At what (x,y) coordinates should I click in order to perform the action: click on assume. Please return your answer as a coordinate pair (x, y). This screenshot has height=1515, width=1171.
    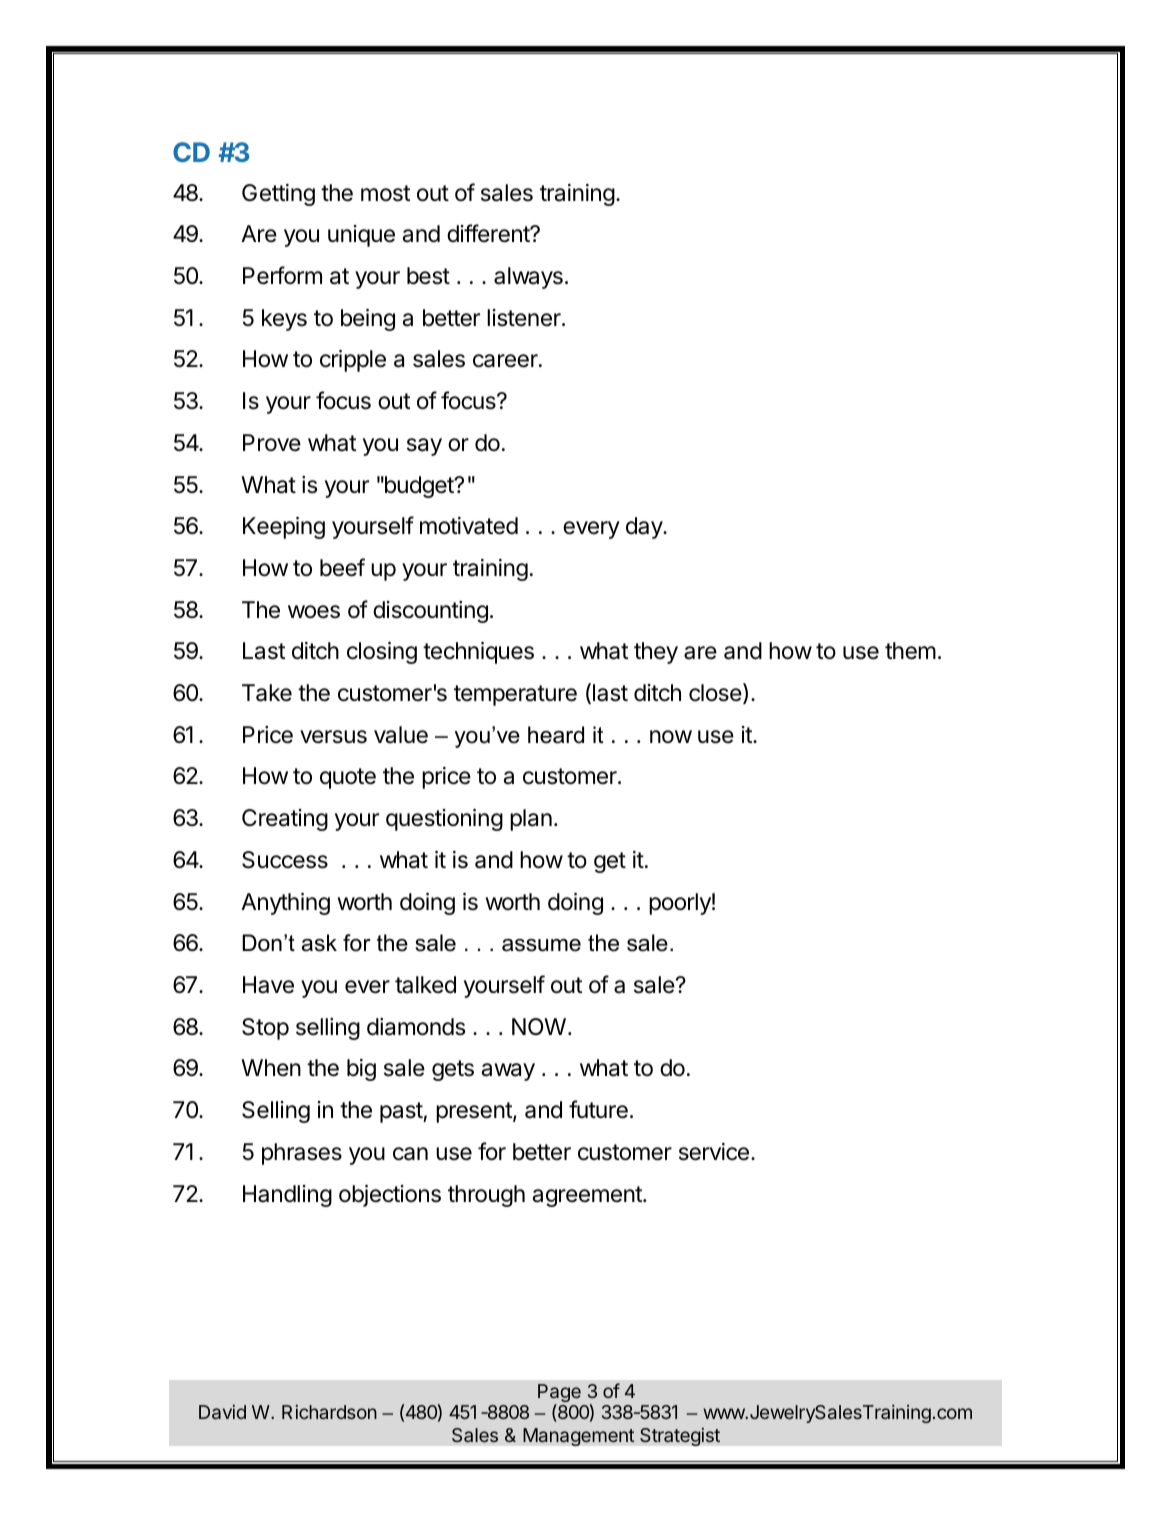
    Looking at the image, I should click on (541, 945).
